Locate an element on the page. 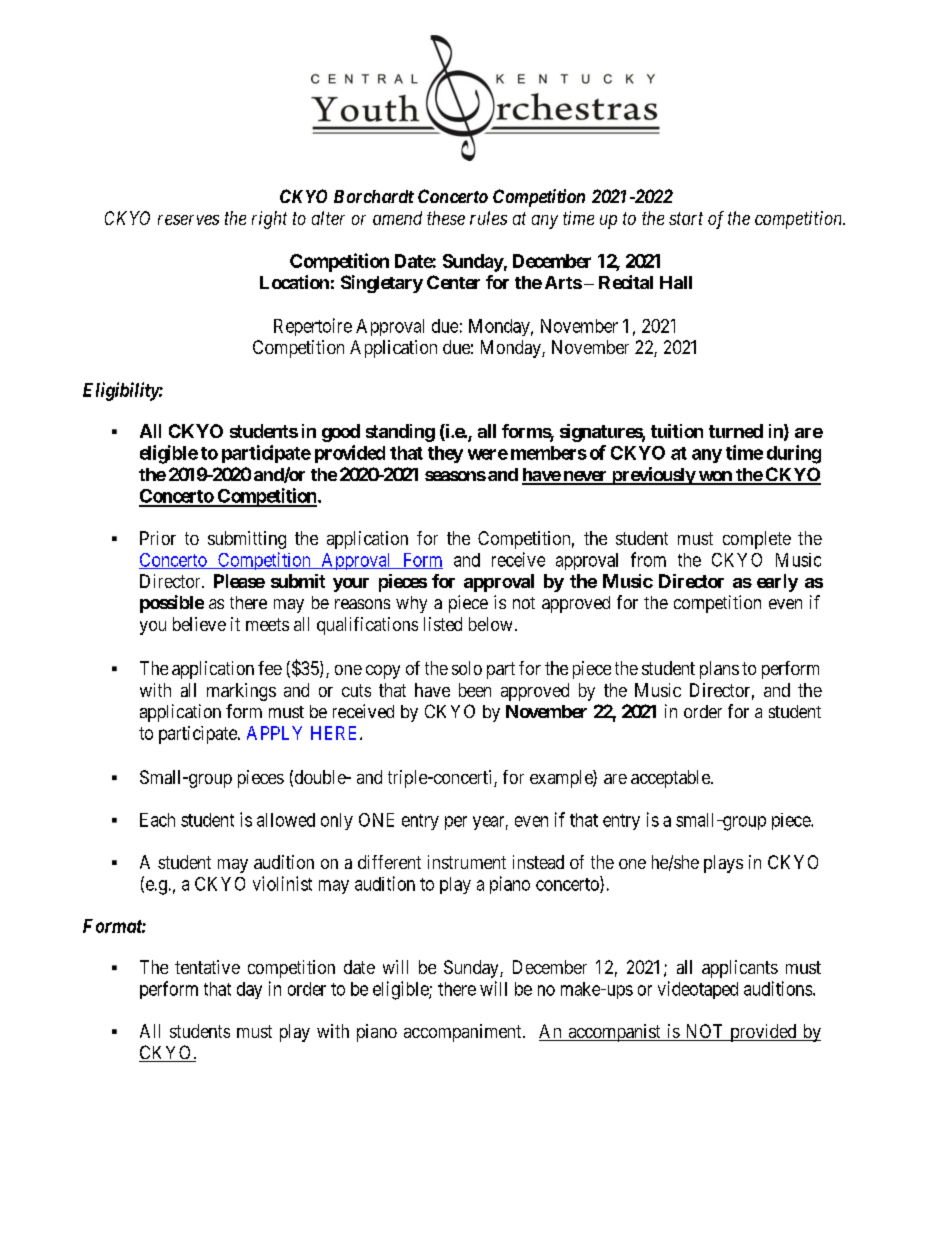  tentative is located at coordinates (207, 967).
